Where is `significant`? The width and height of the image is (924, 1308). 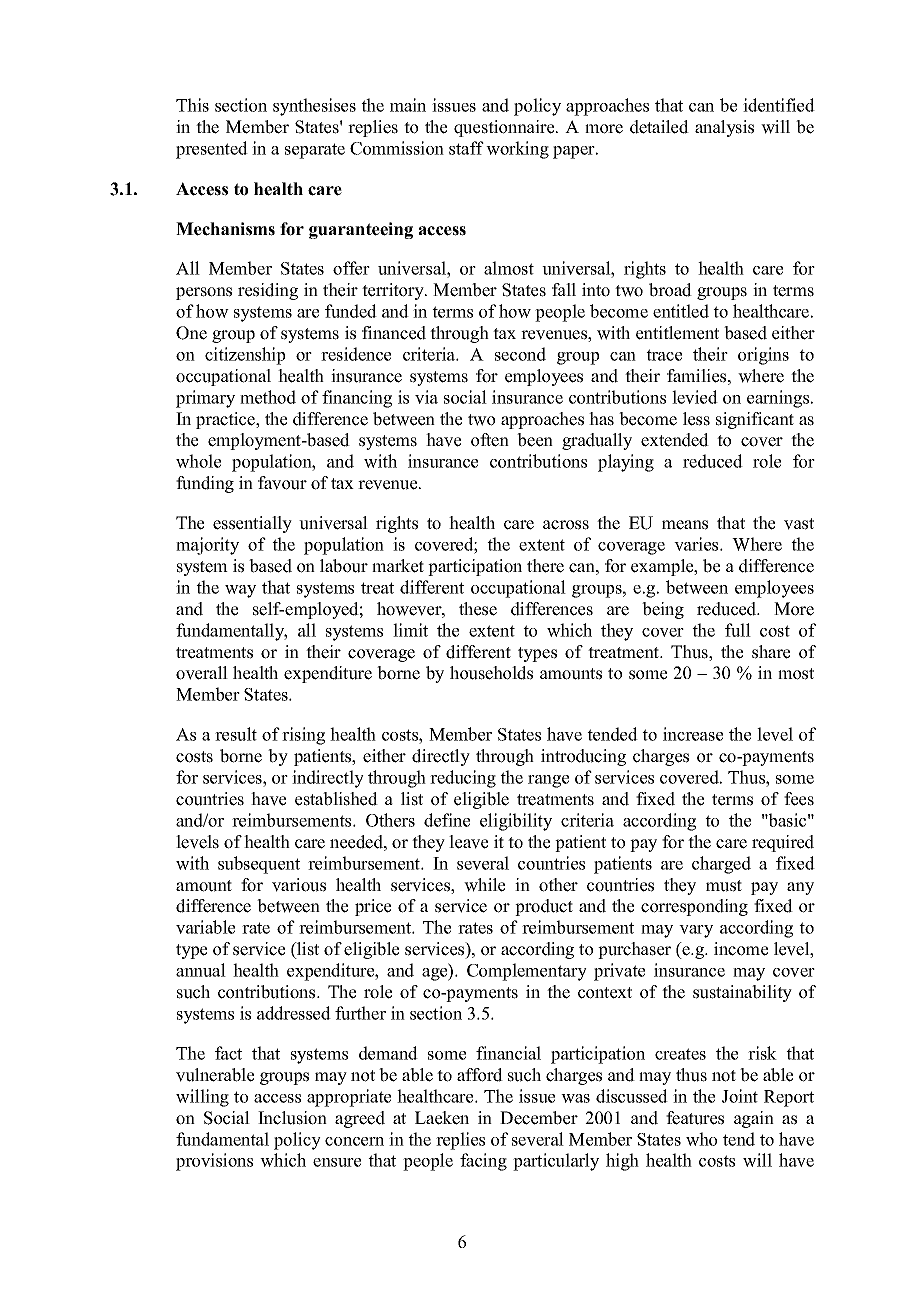 significant is located at coordinates (755, 420).
